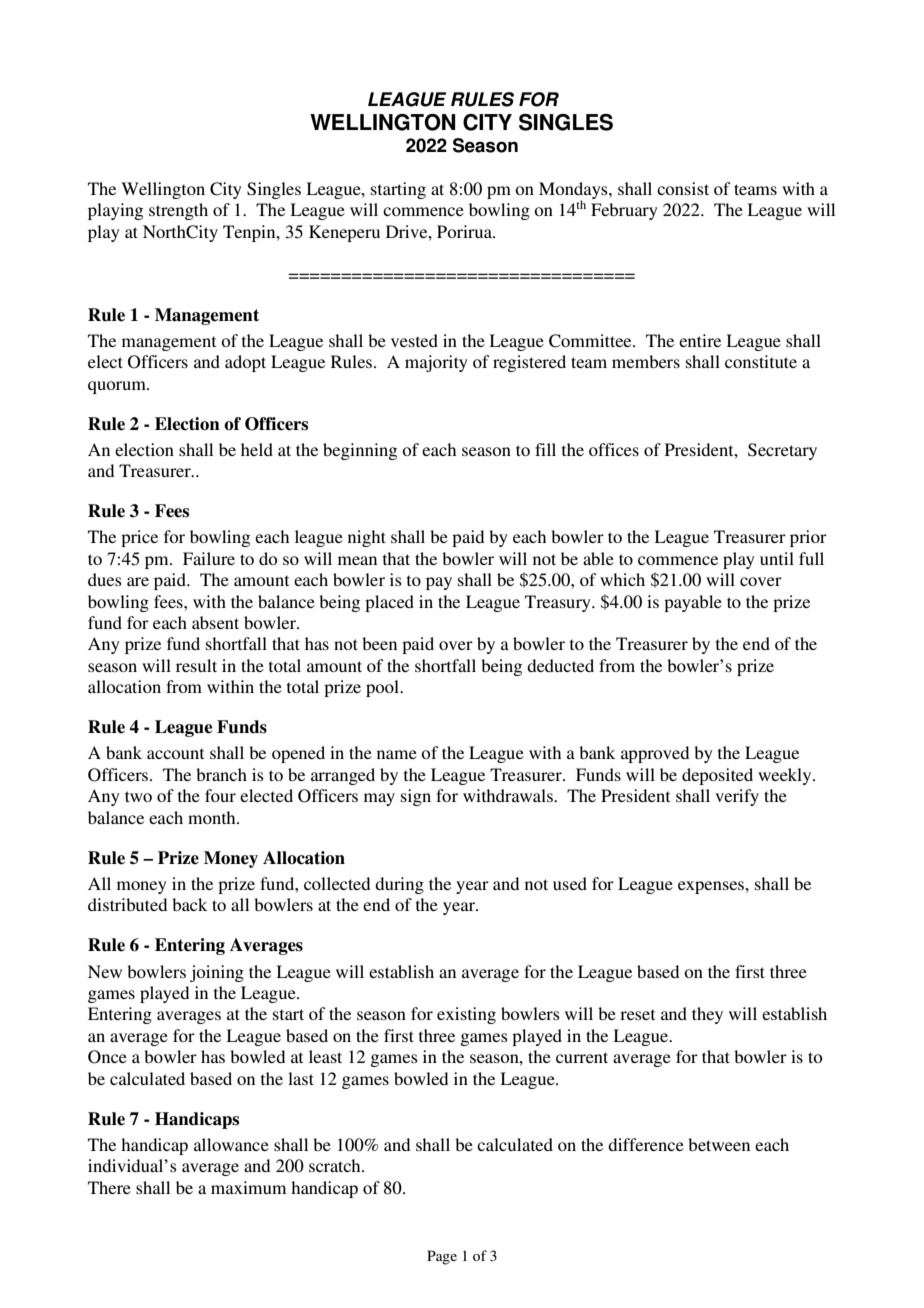  Describe the element at coordinates (178, 211) in the screenshot. I see `strength` at that location.
